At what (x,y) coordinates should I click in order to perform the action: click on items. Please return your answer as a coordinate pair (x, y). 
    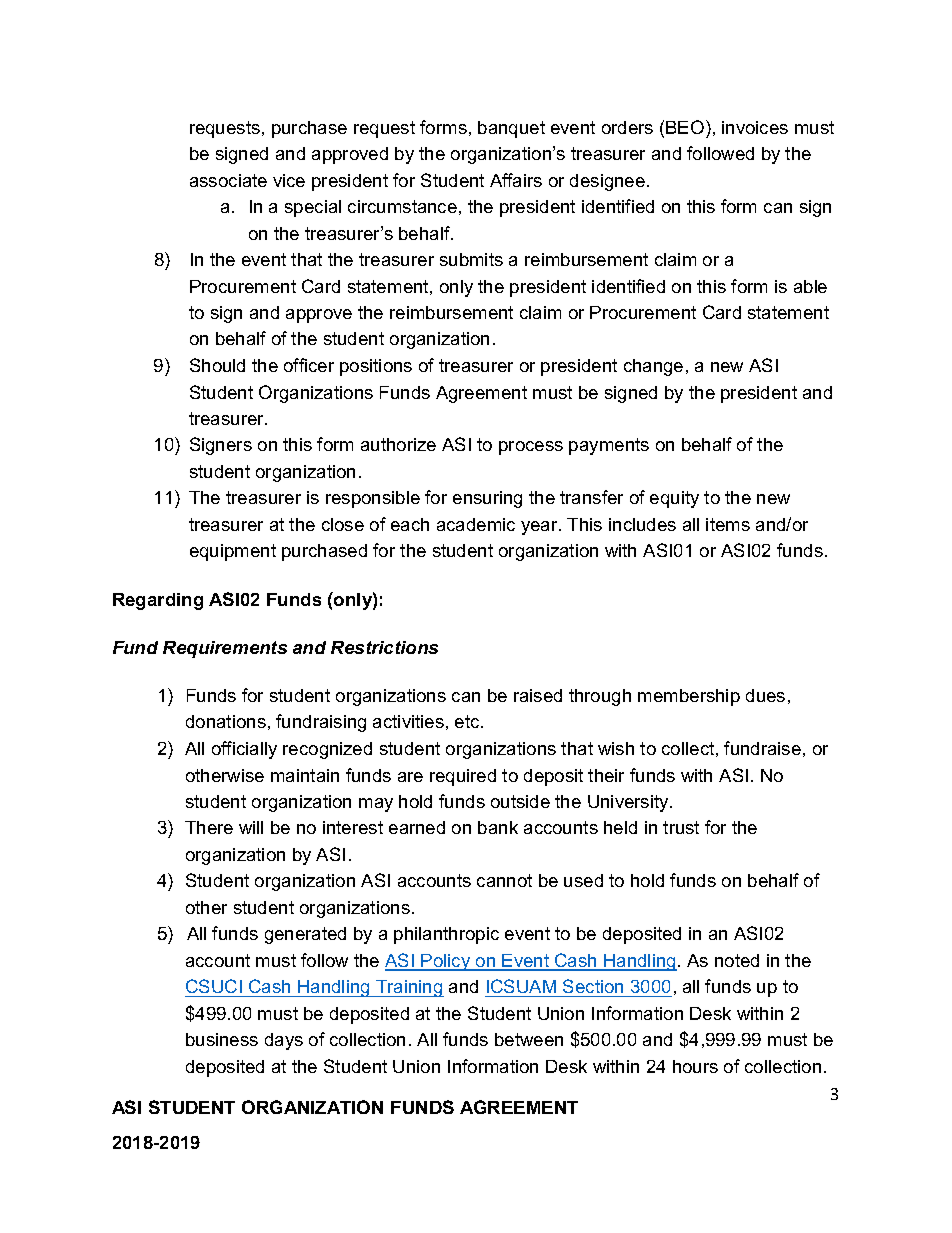
    Looking at the image, I should click on (728, 524).
